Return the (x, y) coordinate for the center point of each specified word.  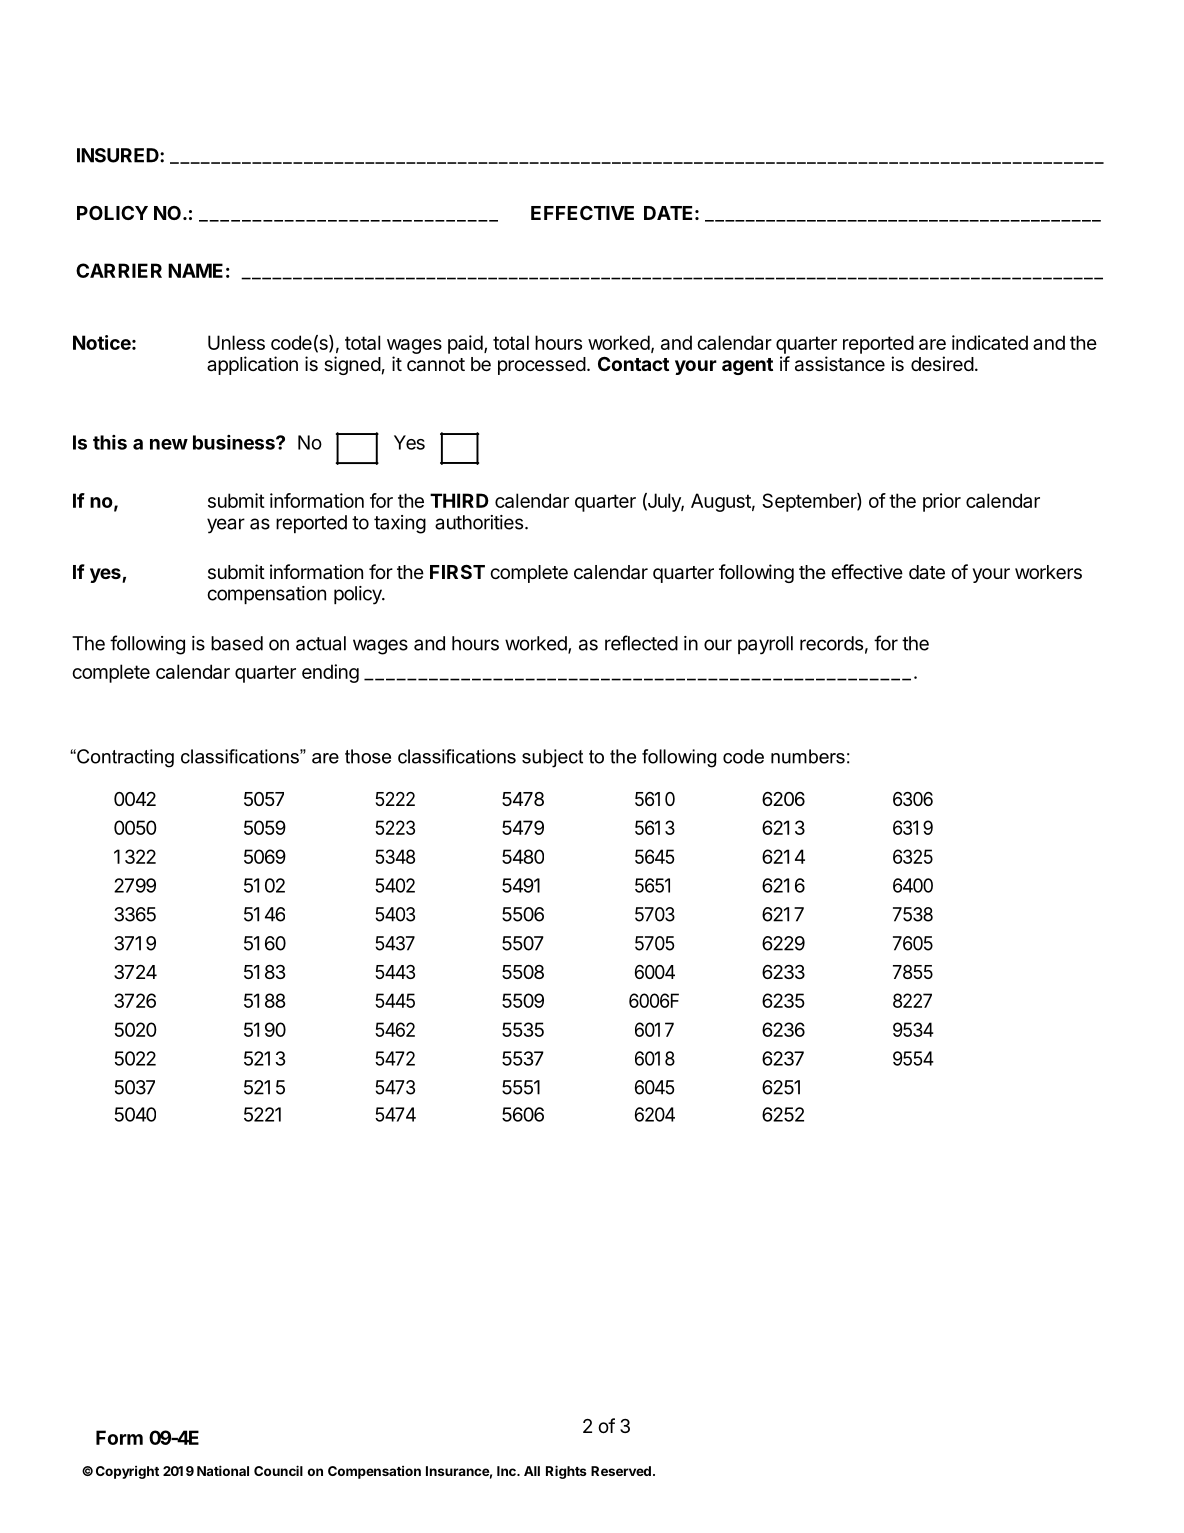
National (223, 1470)
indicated (990, 342)
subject (552, 758)
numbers (808, 756)
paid (465, 344)
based (237, 643)
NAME (195, 270)
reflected (641, 643)
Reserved (621, 1471)
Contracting (124, 758)
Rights (566, 1472)
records (831, 643)
